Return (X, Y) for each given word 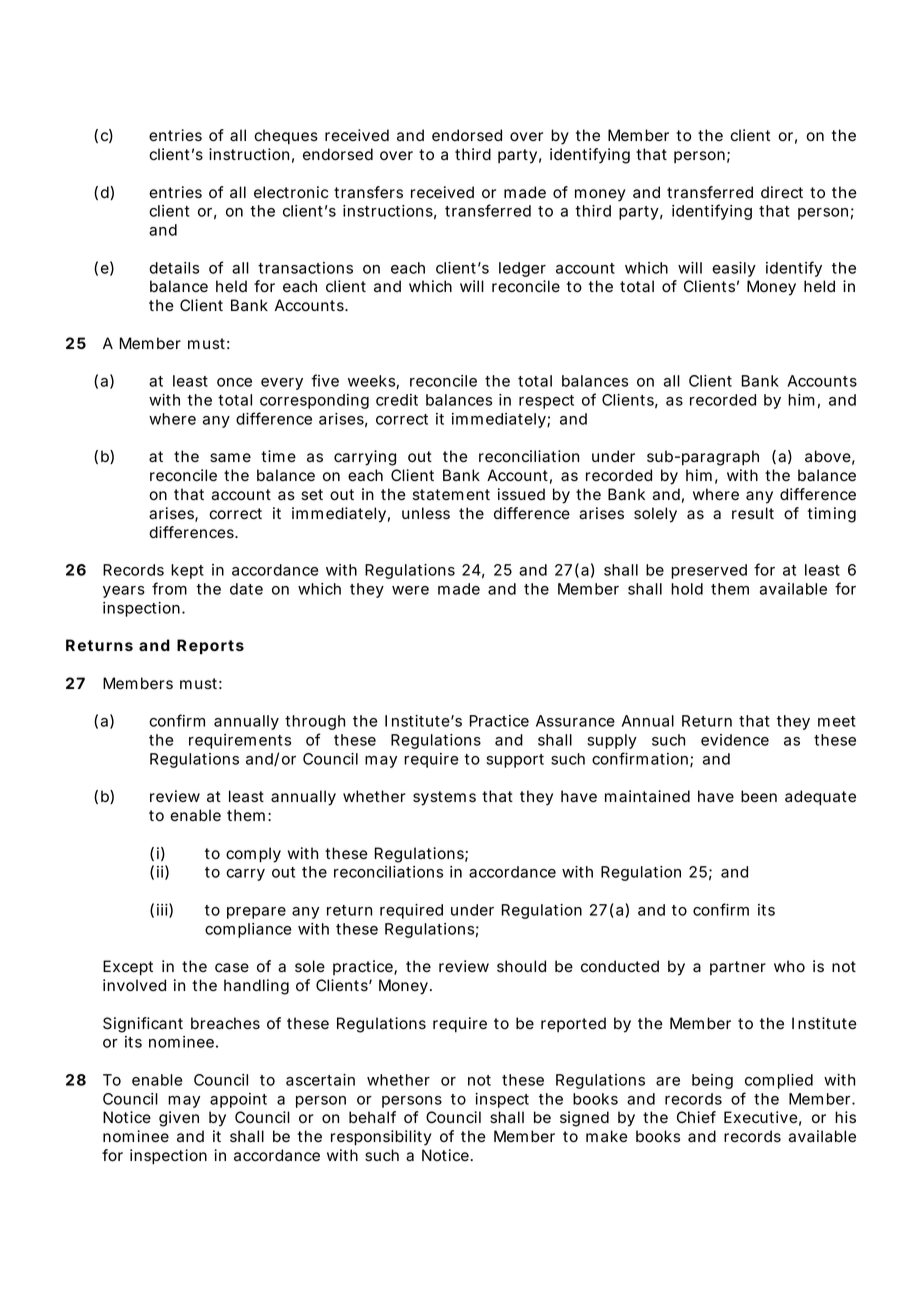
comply (253, 855)
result (753, 513)
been (759, 796)
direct (782, 192)
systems (444, 798)
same (230, 458)
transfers (368, 192)
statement (451, 495)
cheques (286, 137)
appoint (238, 1100)
